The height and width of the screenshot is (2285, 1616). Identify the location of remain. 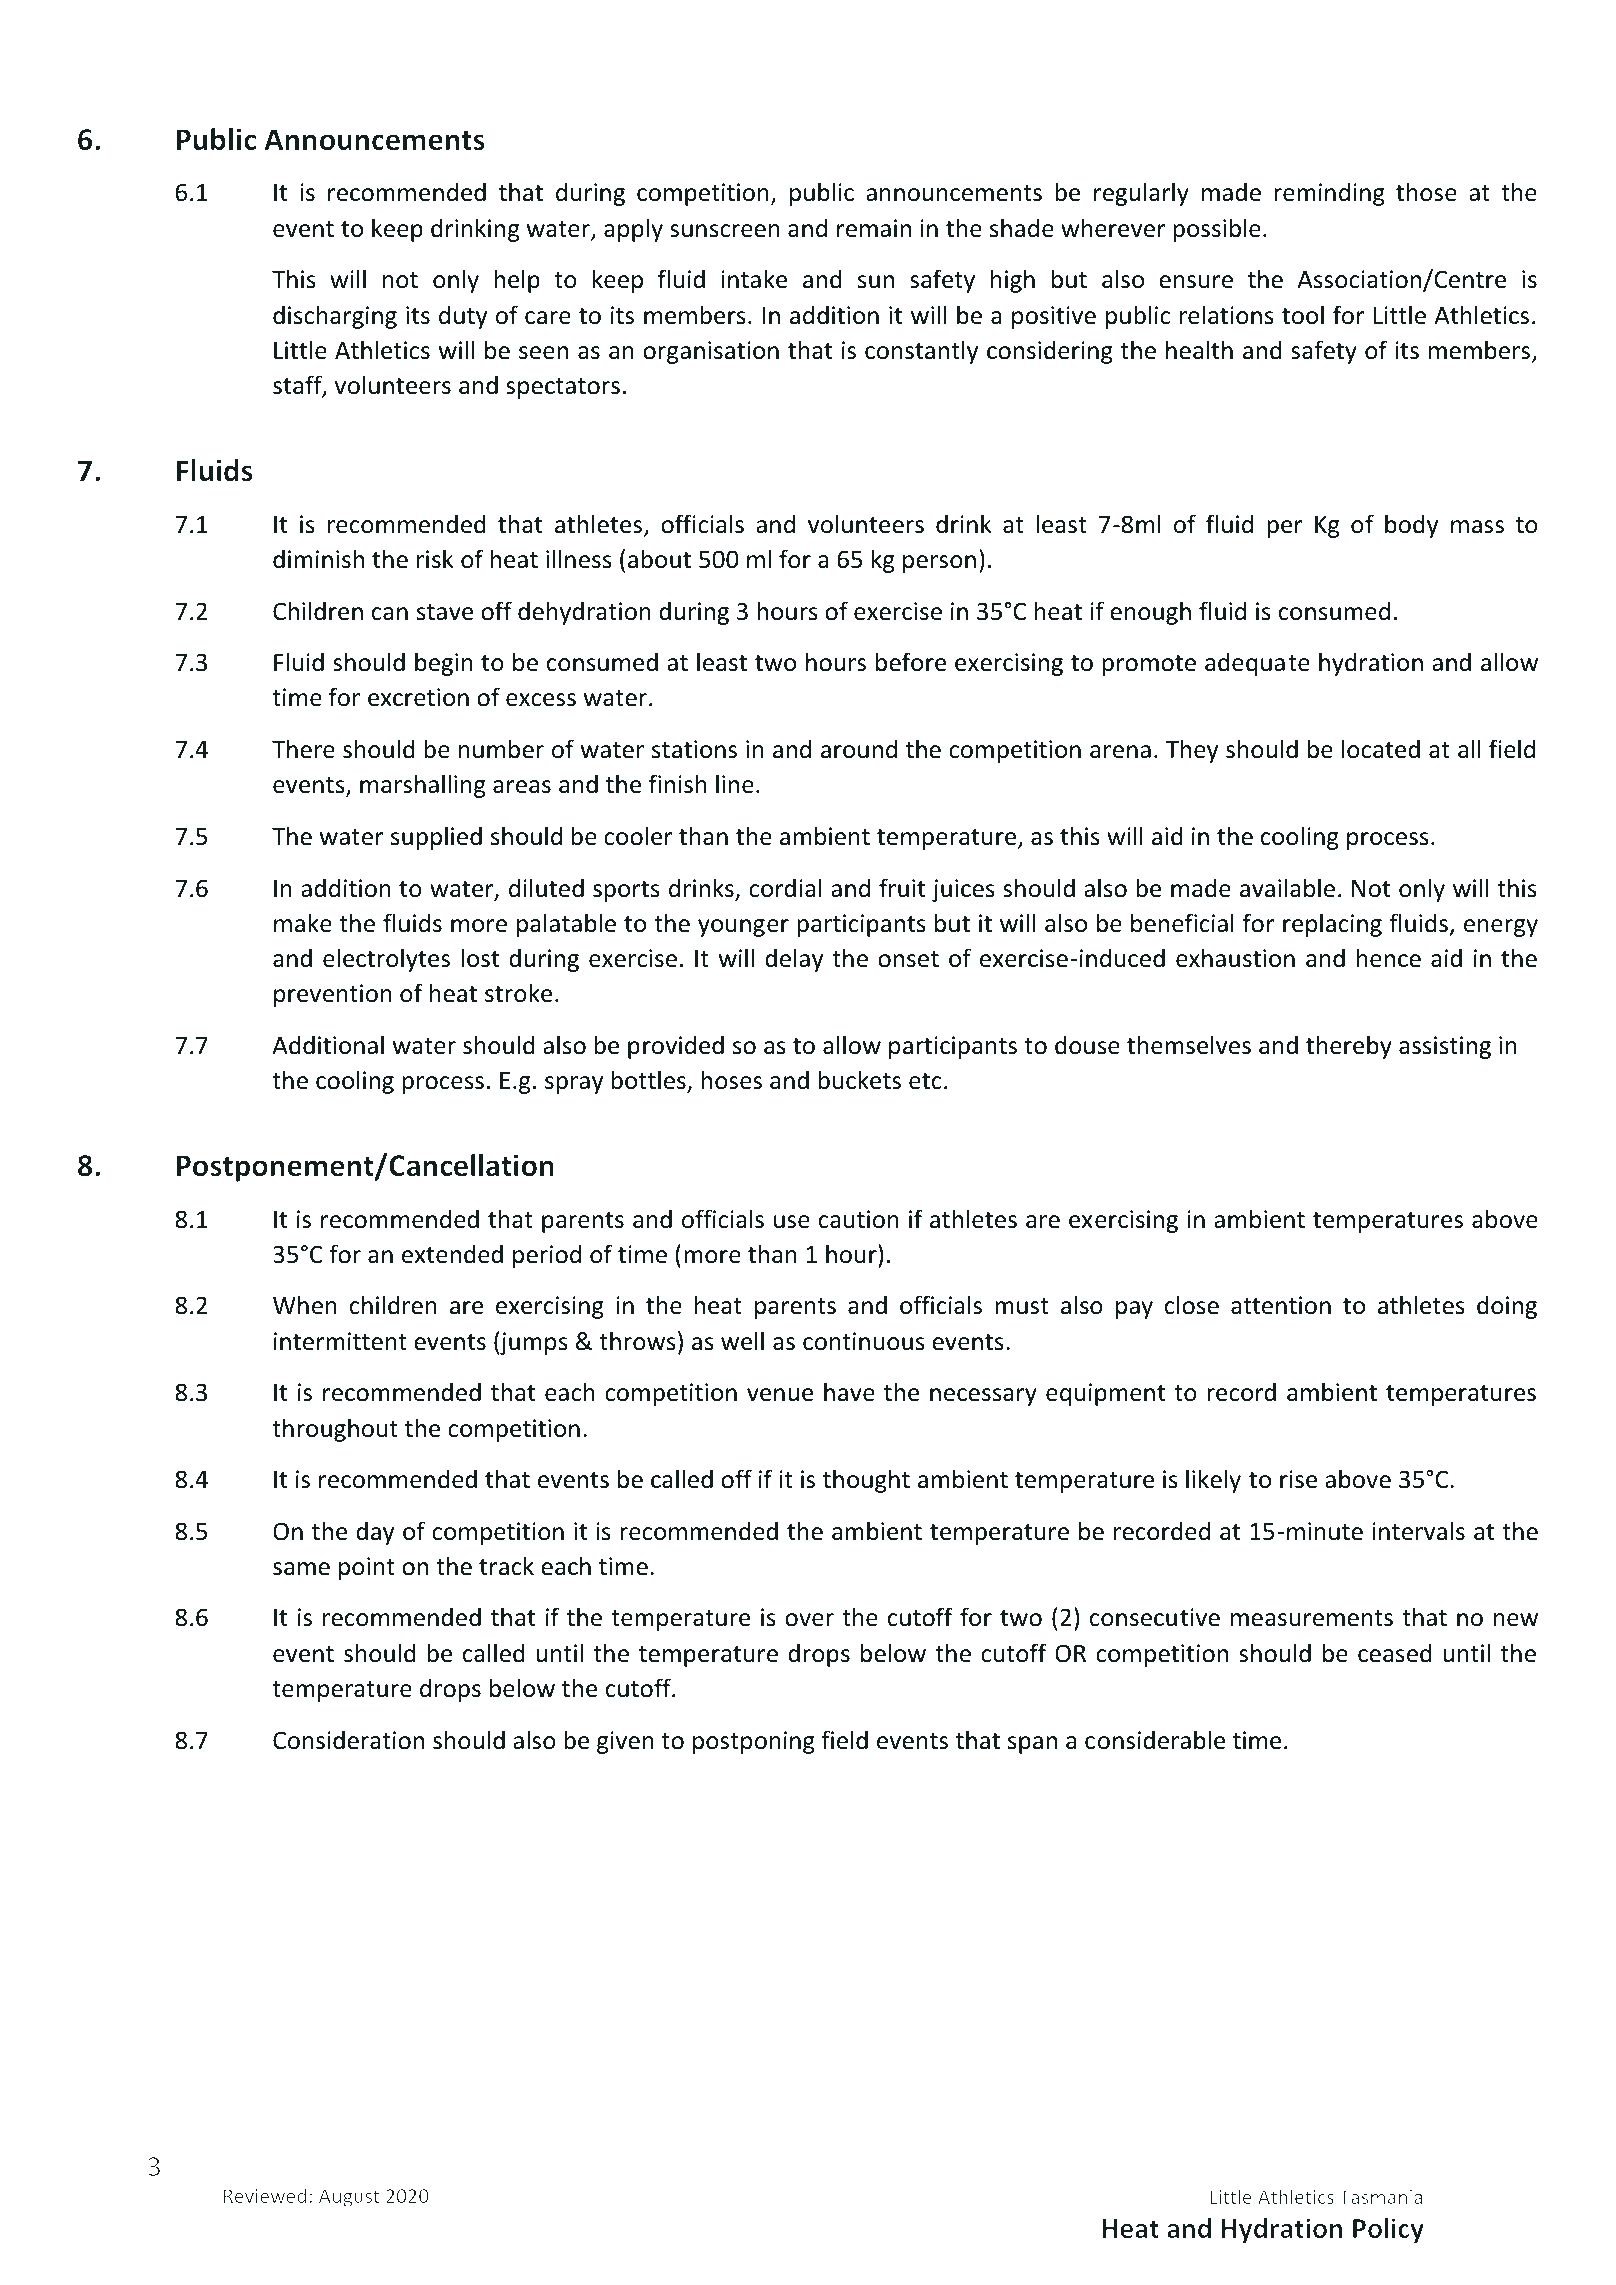
(874, 228).
